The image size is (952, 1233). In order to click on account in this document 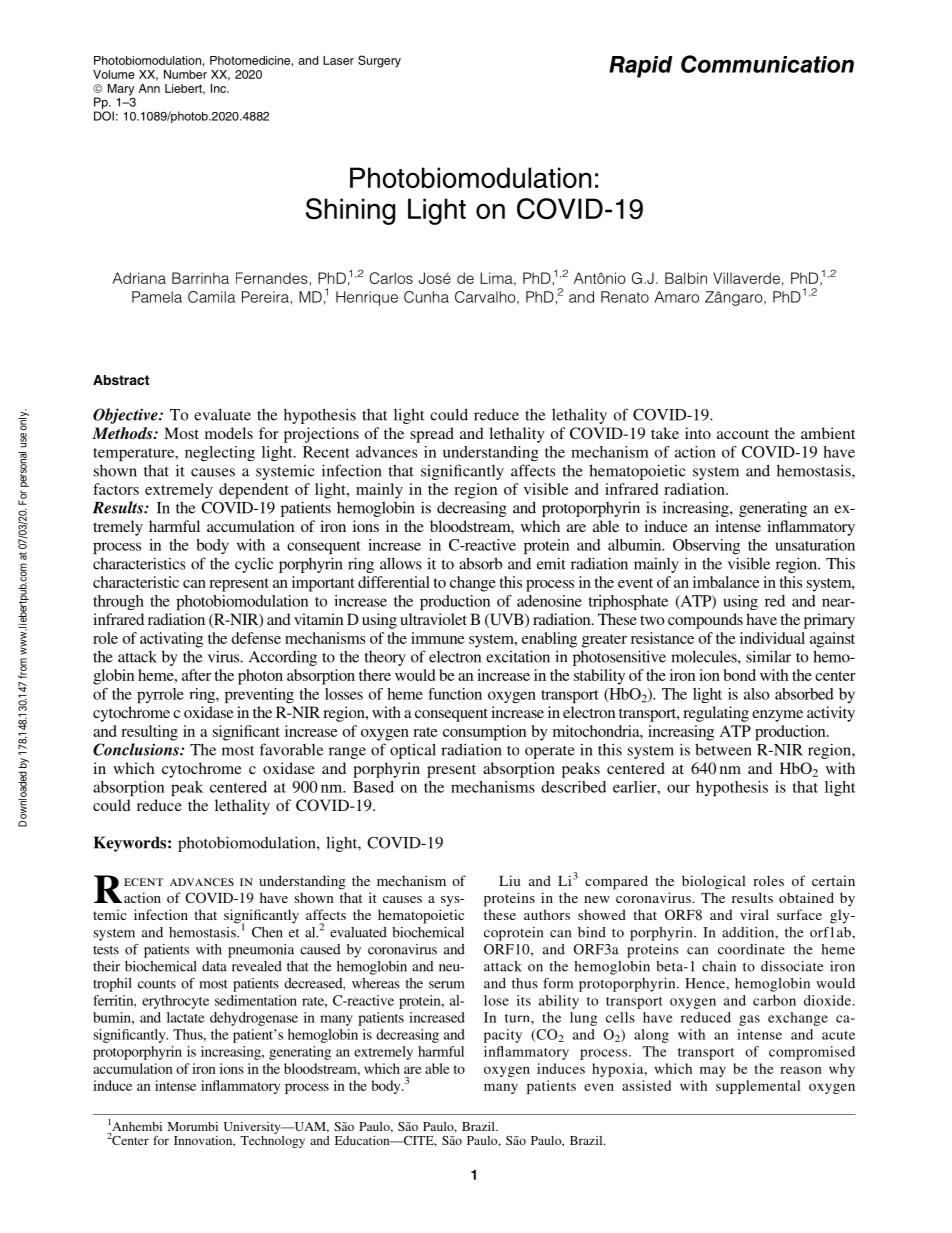, I will do `click(743, 434)`.
